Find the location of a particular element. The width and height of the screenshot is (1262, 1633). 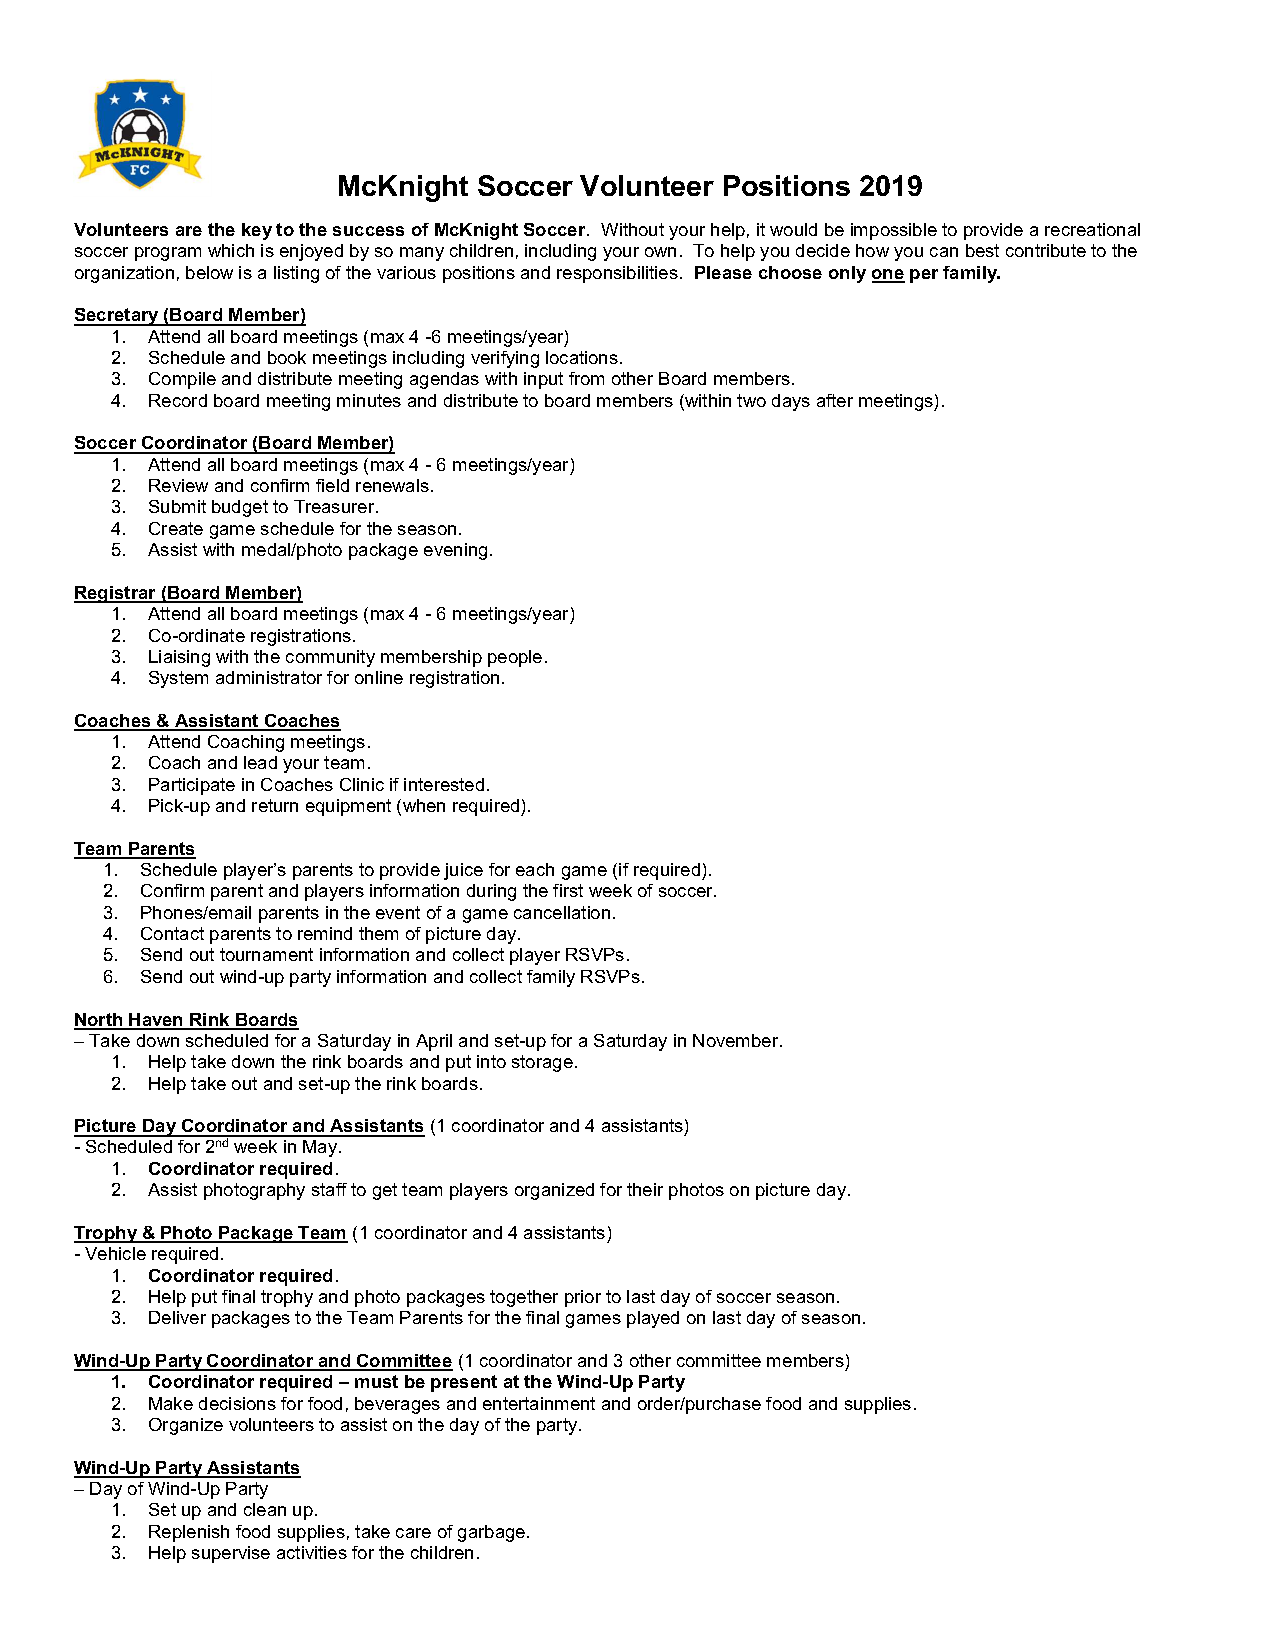

below is located at coordinates (209, 272).
